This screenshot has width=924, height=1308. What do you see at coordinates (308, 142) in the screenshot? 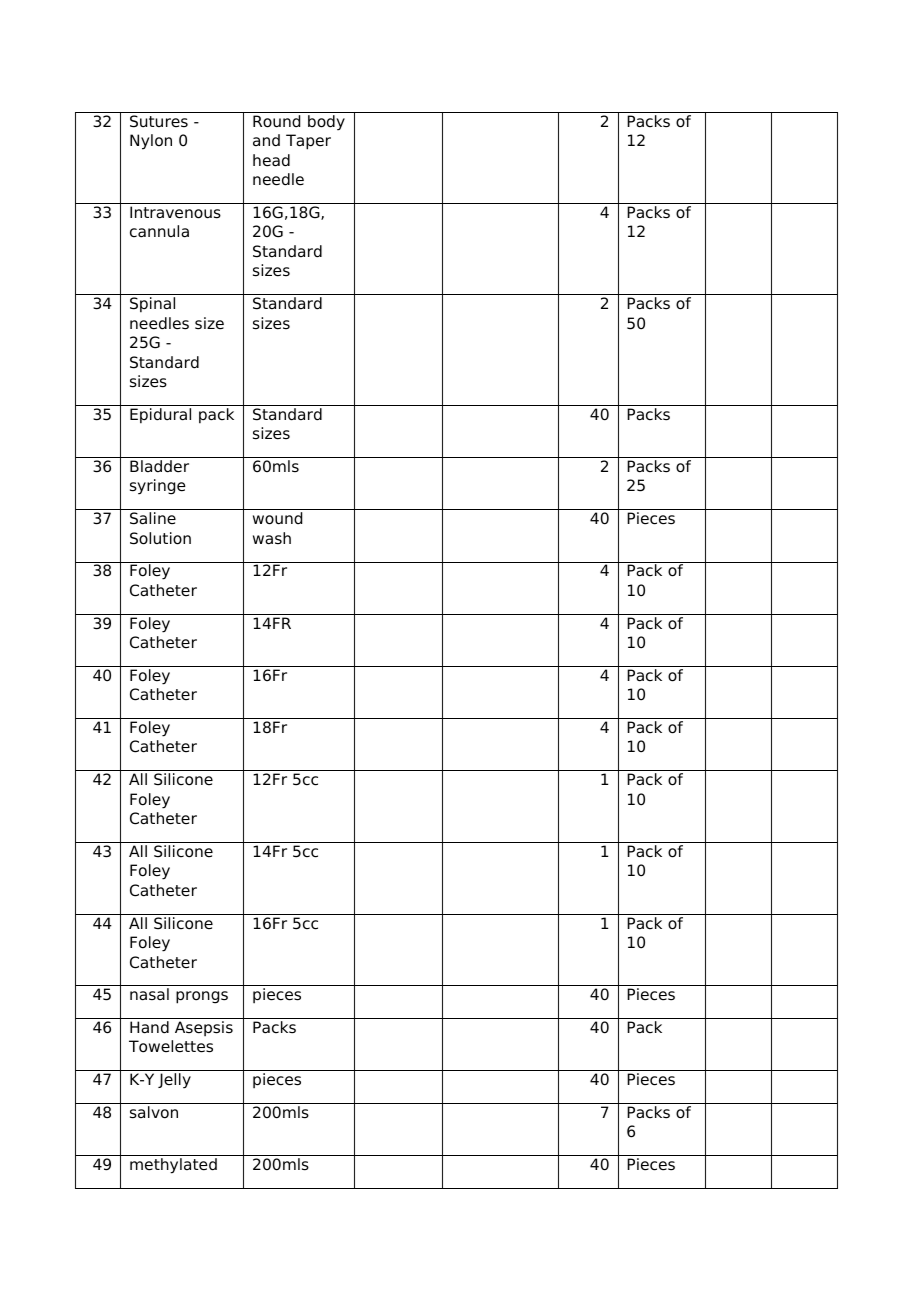
I see `Taper` at bounding box center [308, 142].
